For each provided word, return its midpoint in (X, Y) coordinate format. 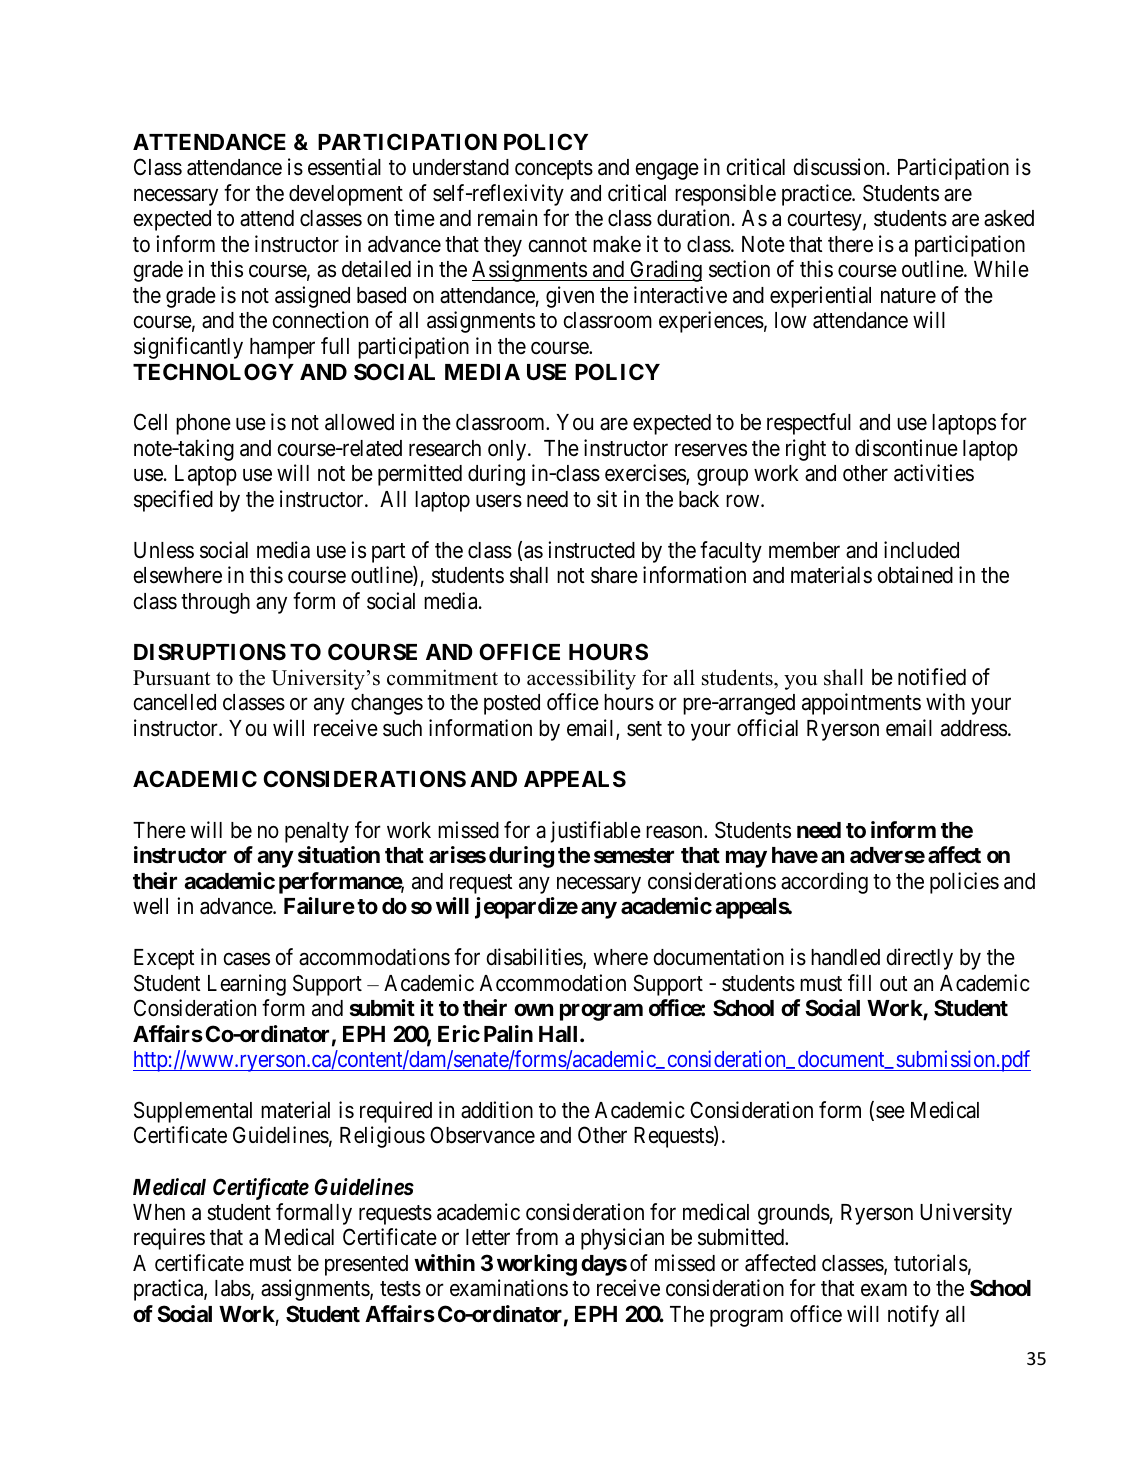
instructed (591, 550)
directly (920, 959)
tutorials (931, 1263)
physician (622, 1239)
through (215, 603)
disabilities (535, 958)
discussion (839, 167)
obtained (915, 575)
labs (233, 1288)
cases (247, 959)
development (346, 195)
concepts (554, 170)
